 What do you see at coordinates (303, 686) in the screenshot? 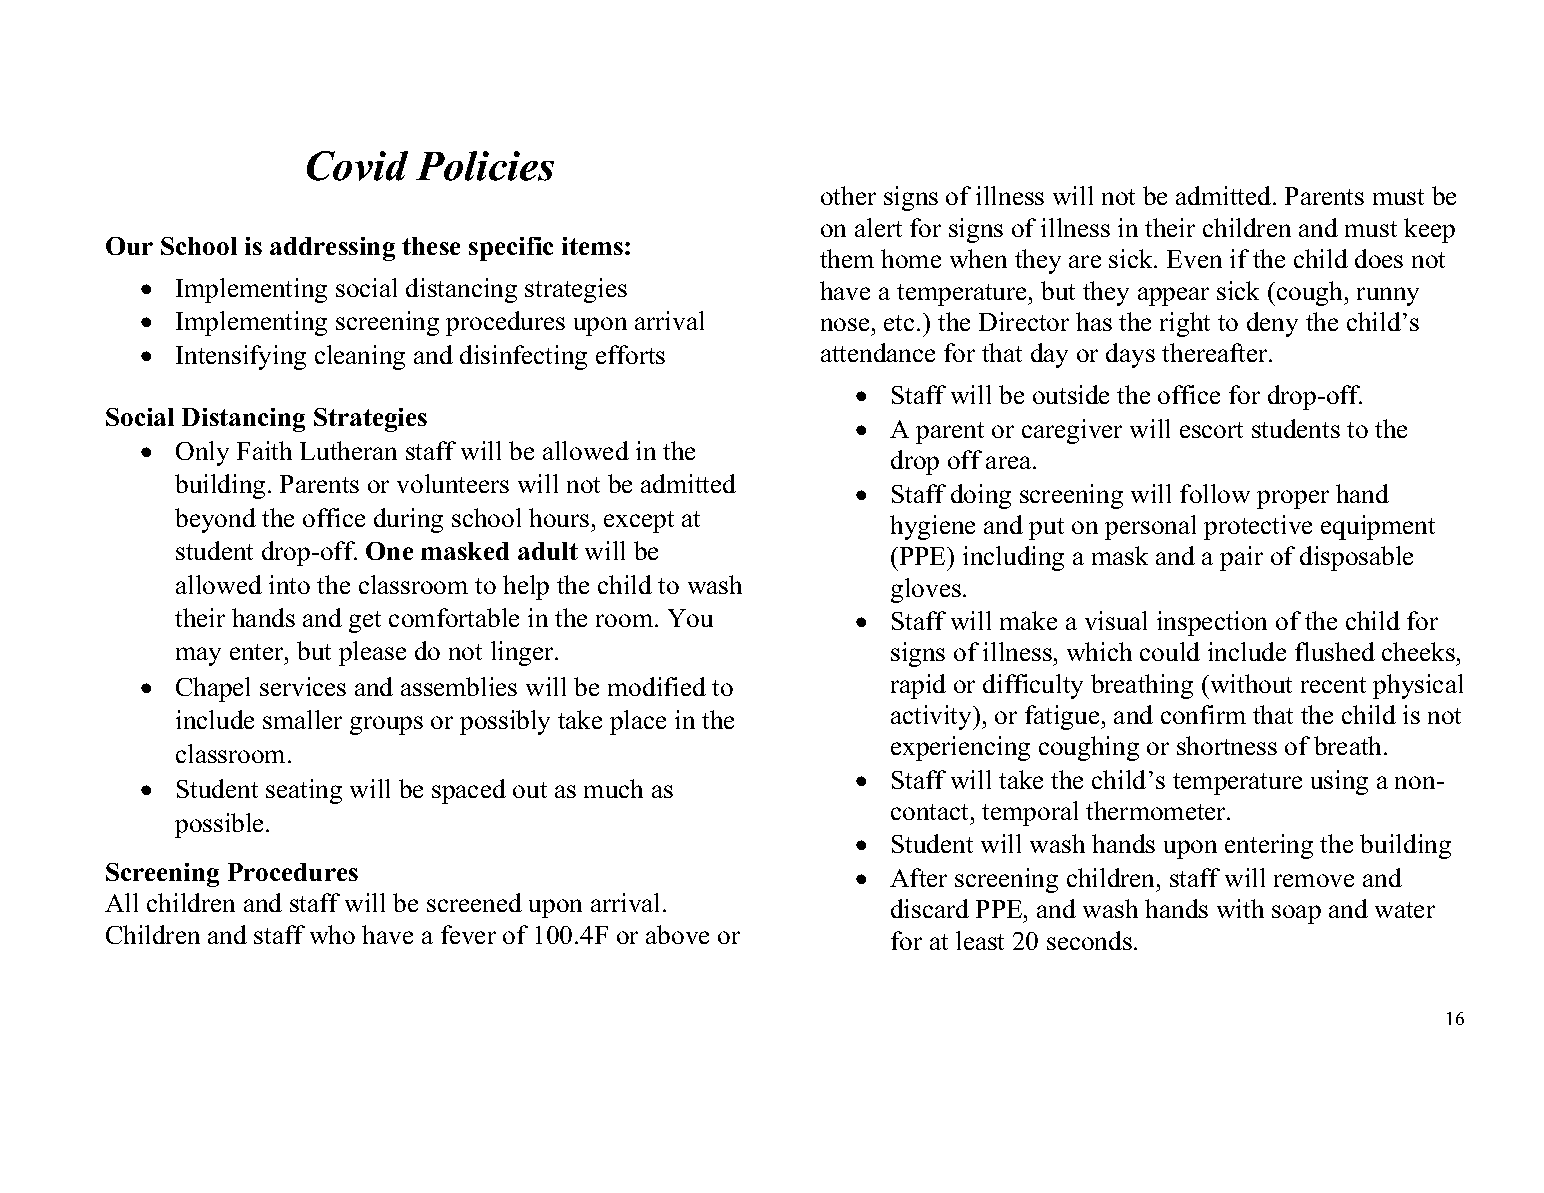
I see `services` at bounding box center [303, 686].
